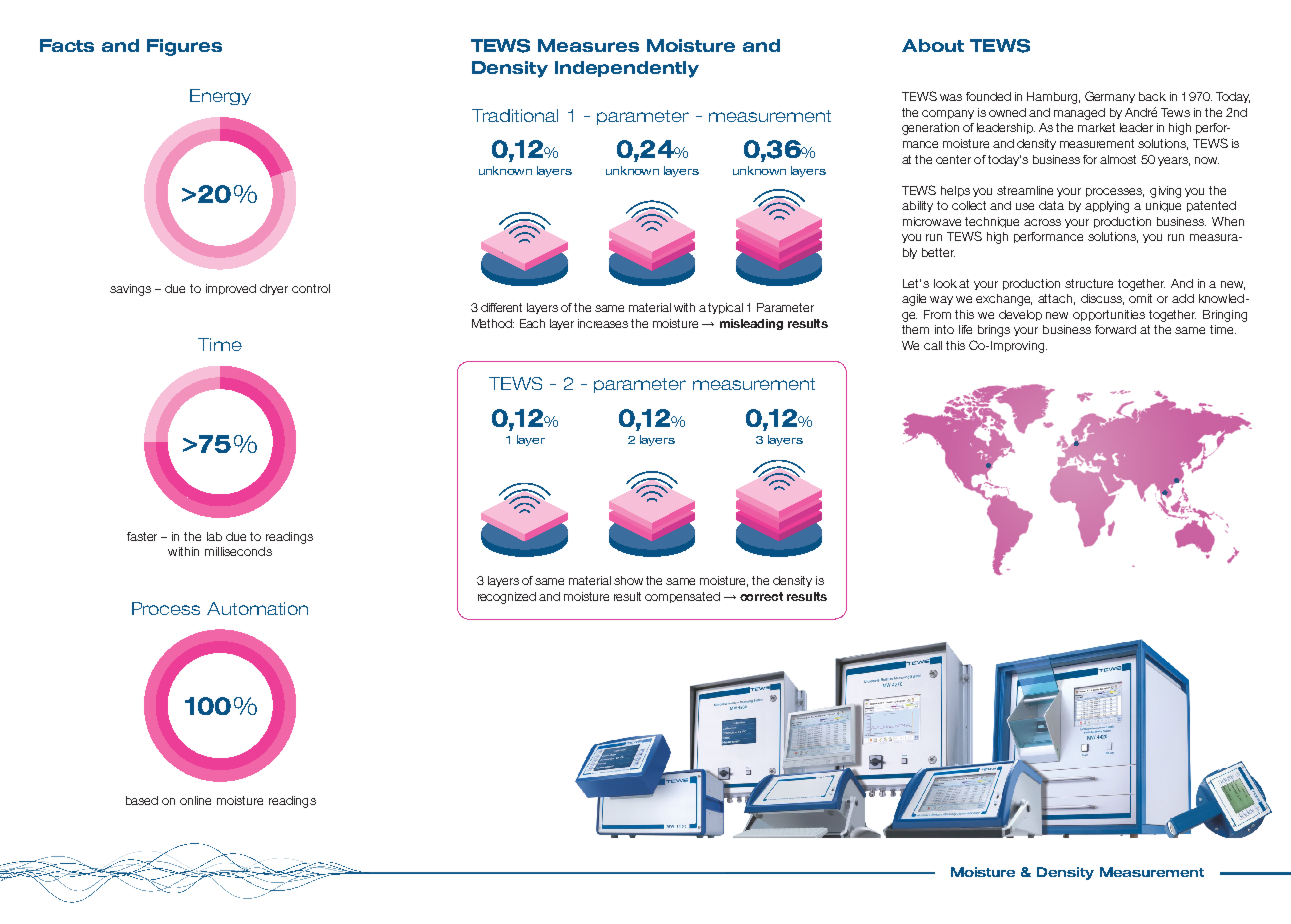 This screenshot has height=924, width=1291. Describe the element at coordinates (1110, 97) in the screenshot. I see `Germany` at that location.
